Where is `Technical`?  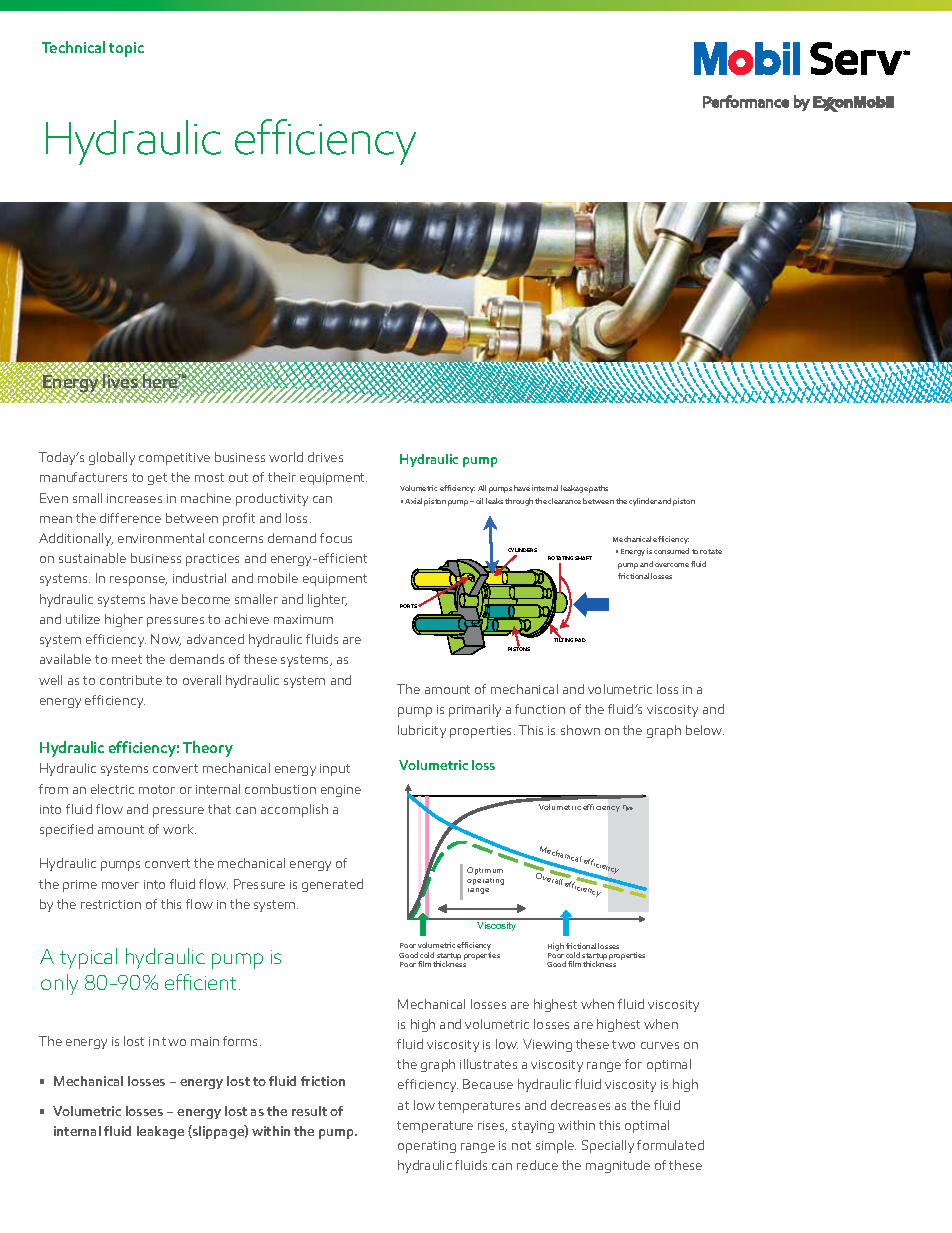
Technical is located at coordinates (73, 47).
